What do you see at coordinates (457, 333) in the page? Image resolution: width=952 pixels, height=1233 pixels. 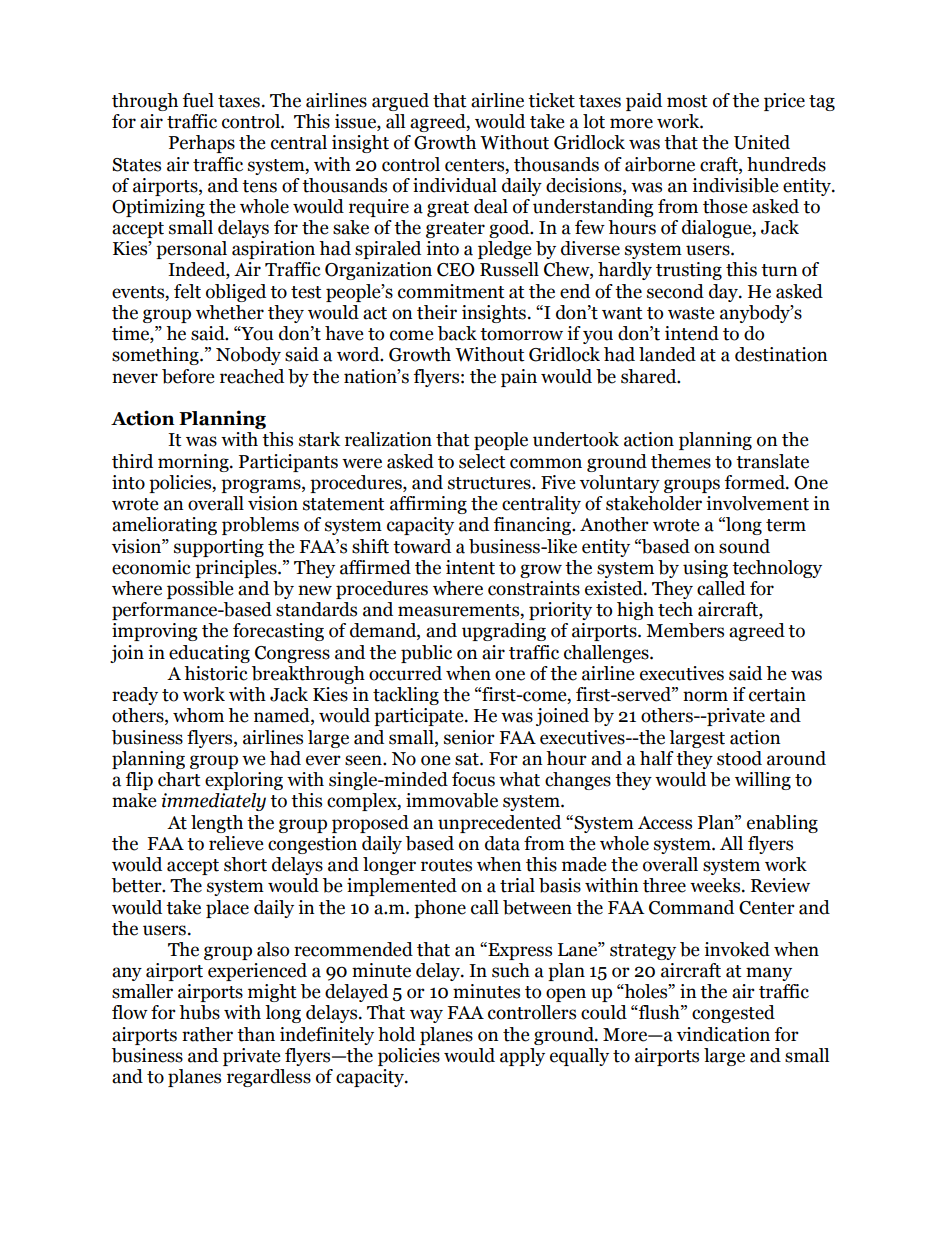 I see `back` at bounding box center [457, 333].
